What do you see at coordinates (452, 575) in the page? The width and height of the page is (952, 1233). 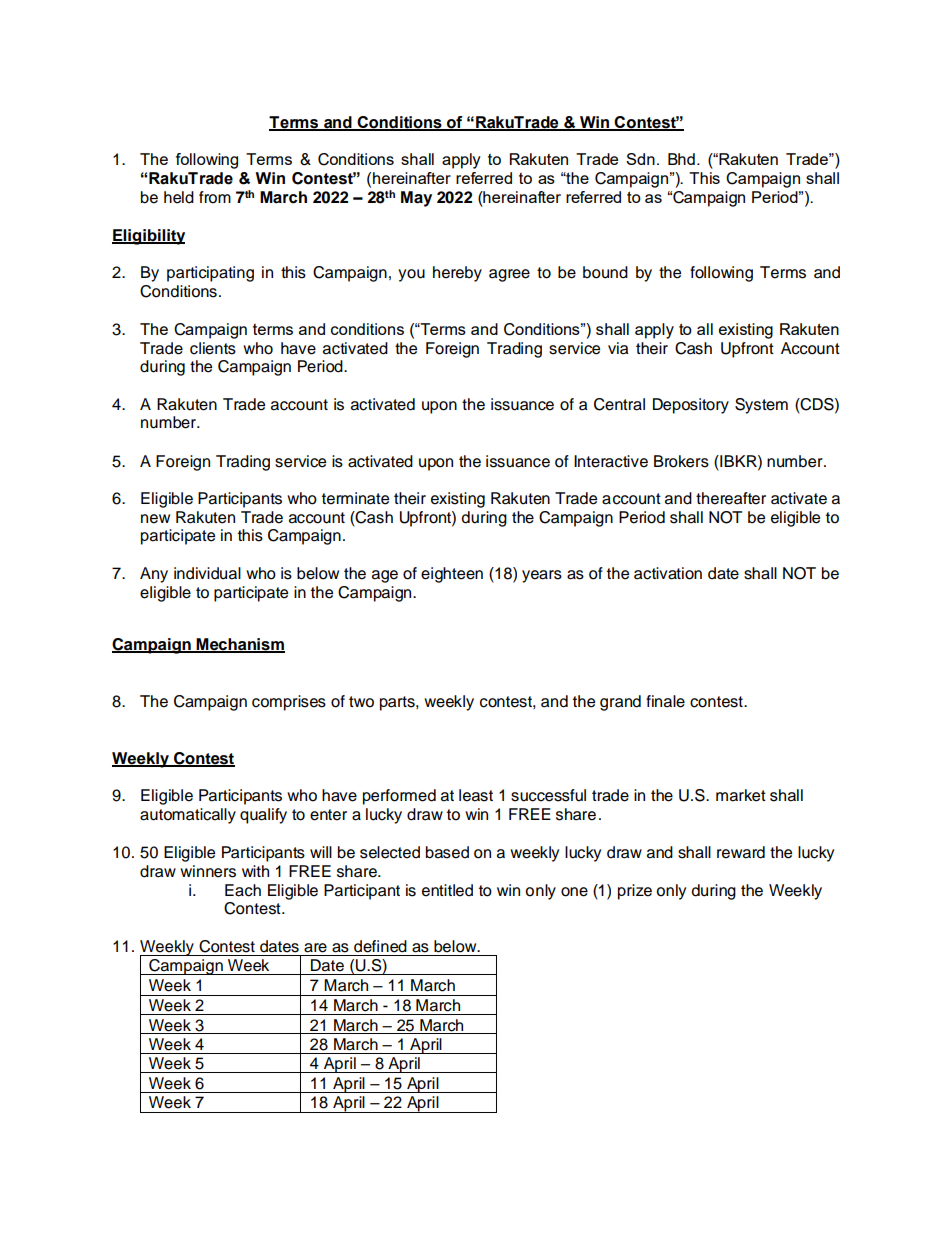 I see `eighteen` at bounding box center [452, 575].
